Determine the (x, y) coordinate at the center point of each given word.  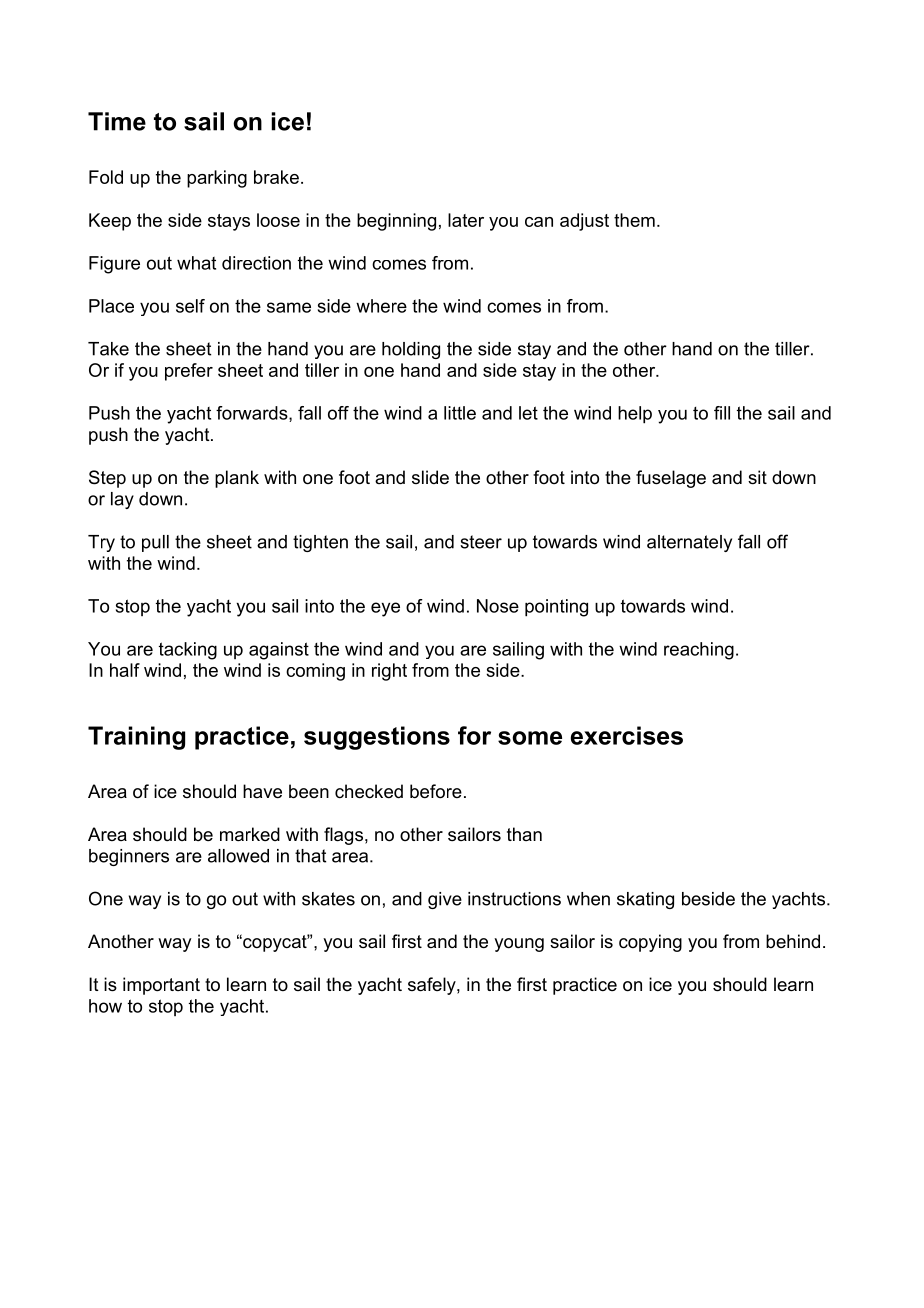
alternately (689, 543)
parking (217, 179)
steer (481, 542)
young (519, 945)
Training (136, 738)
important (161, 986)
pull (155, 543)
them (634, 220)
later (466, 220)
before (436, 791)
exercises (627, 735)
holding (411, 350)
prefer (189, 372)
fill (722, 413)
